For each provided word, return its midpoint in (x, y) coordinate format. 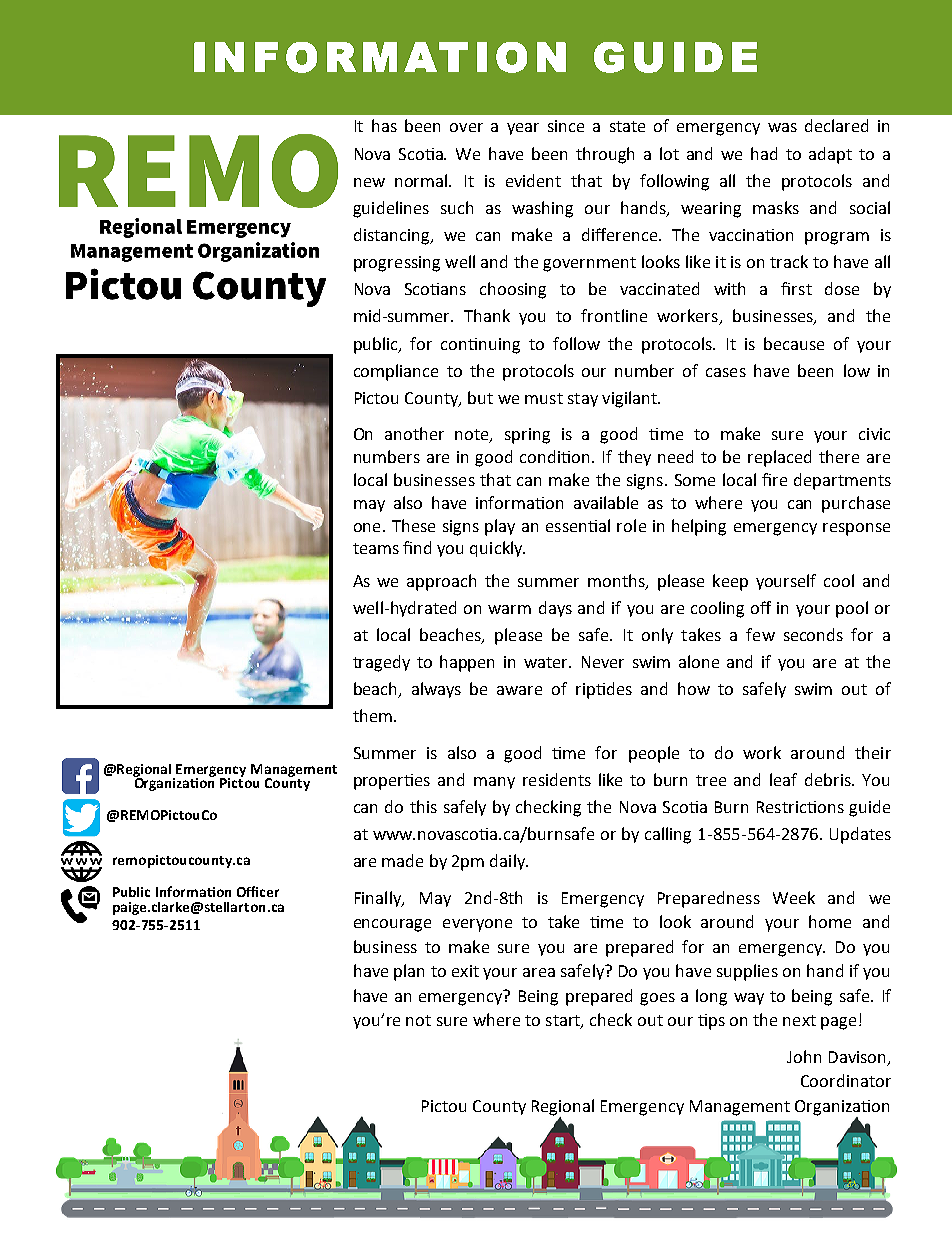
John (804, 1056)
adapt (830, 155)
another (414, 433)
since (566, 126)
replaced (779, 458)
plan (409, 972)
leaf (783, 779)
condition (556, 456)
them (372, 715)
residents (557, 779)
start (564, 1021)
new (369, 182)
